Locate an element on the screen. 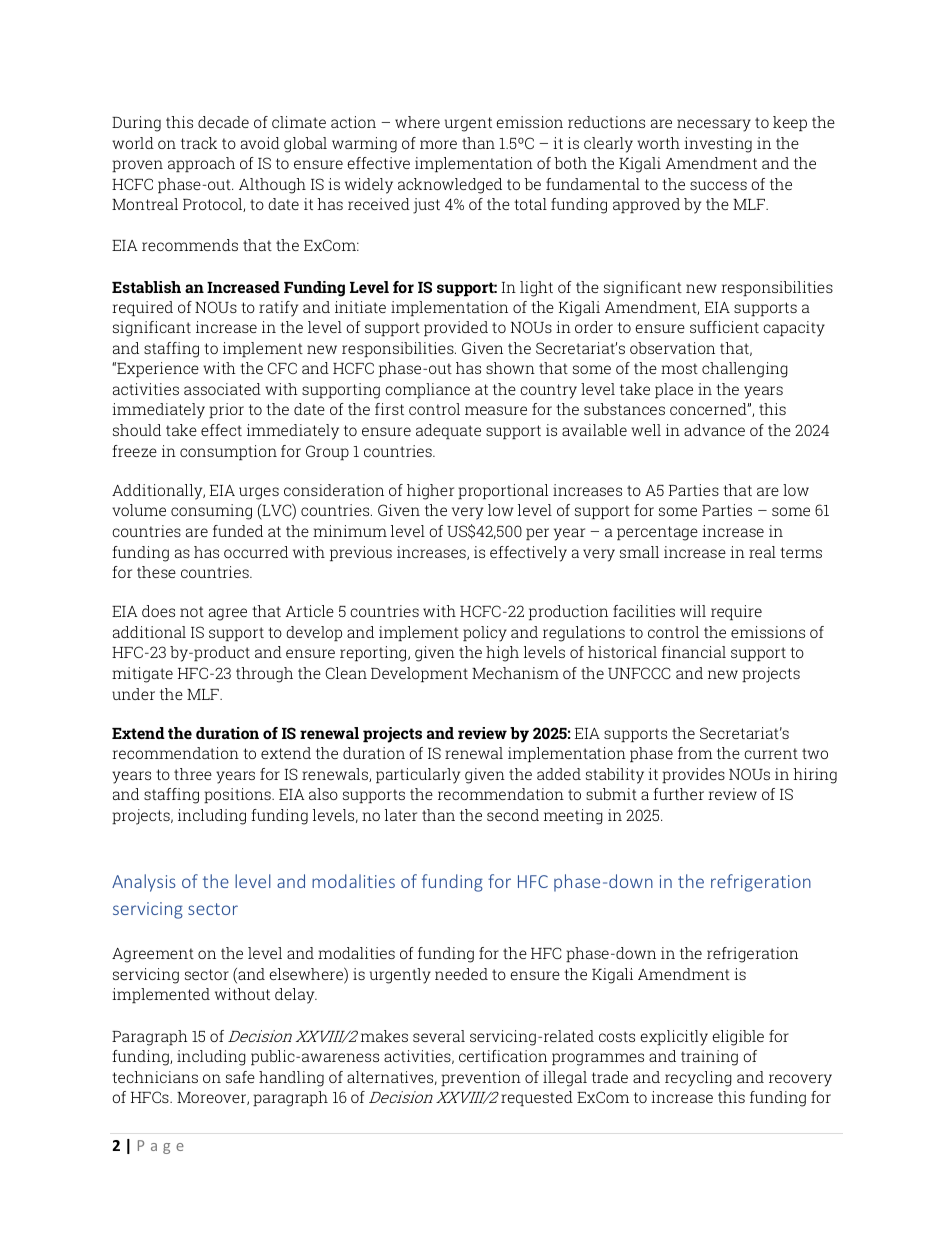 This screenshot has height=1233, width=952. associated is located at coordinates (222, 389).
